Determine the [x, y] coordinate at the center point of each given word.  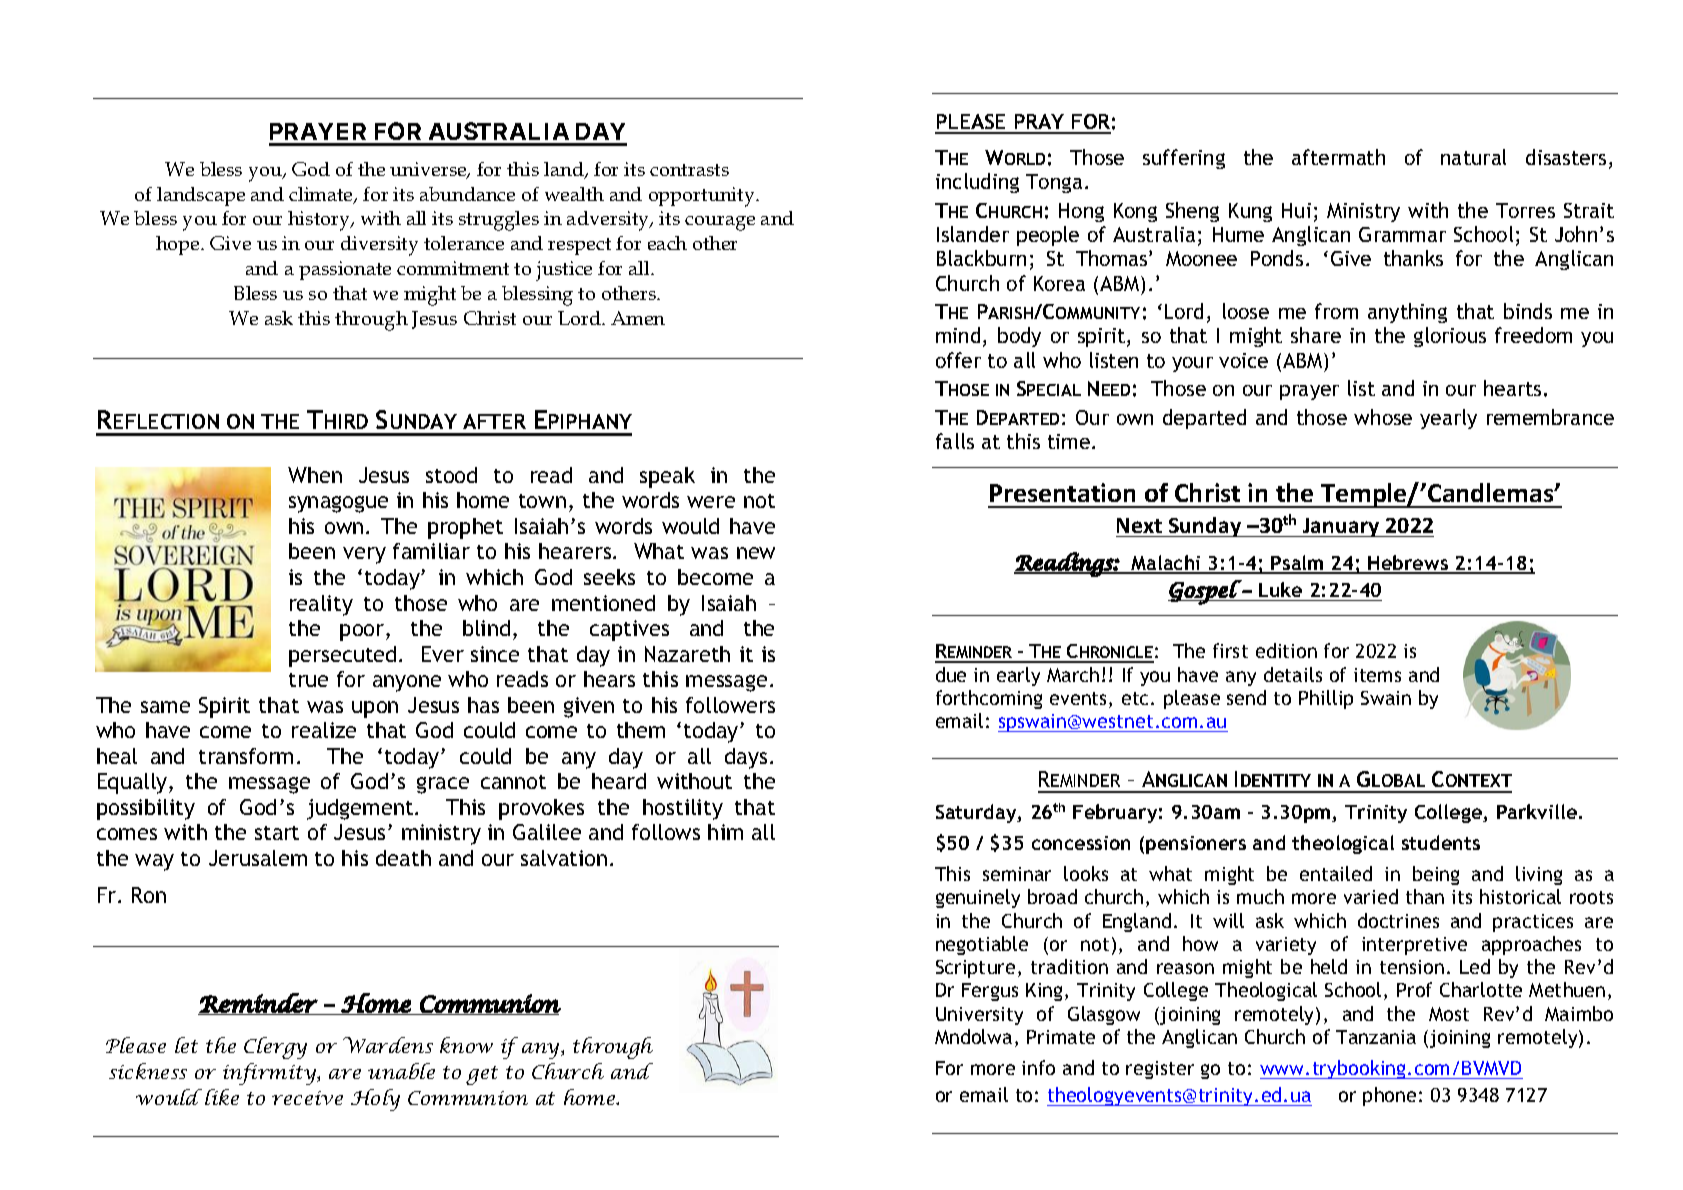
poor [363, 632]
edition [1286, 650]
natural [1473, 157]
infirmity [271, 1074]
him [725, 832]
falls [955, 441]
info [1038, 1067]
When [315, 475]
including [977, 183]
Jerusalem [258, 858]
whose [1383, 417]
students [1441, 842]
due [951, 674]
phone [1389, 1096]
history [320, 221]
